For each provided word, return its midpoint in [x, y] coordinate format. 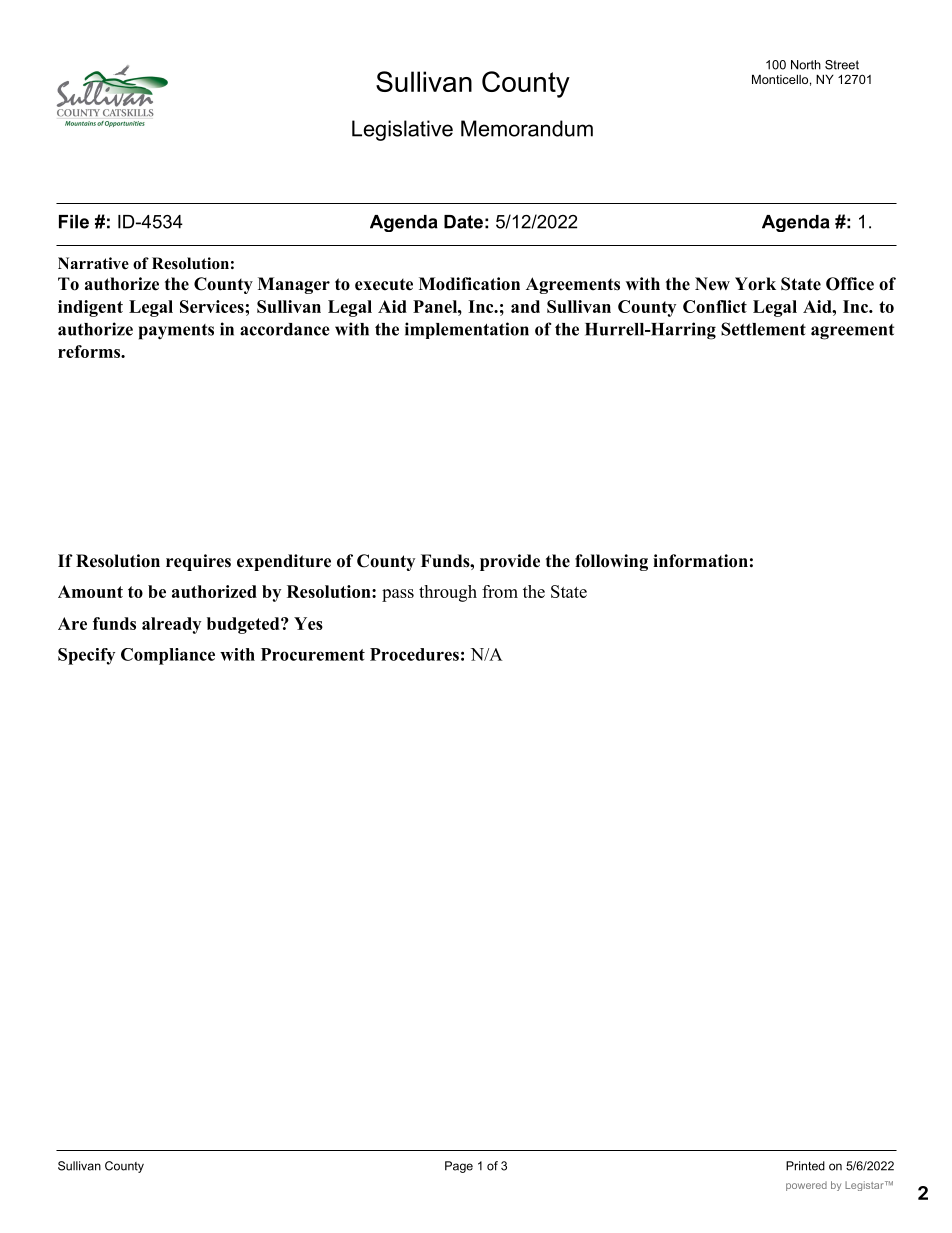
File [74, 222]
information [700, 561]
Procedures [414, 654]
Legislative [402, 130]
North [806, 65]
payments [176, 332]
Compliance [168, 656]
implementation [467, 330]
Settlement [763, 329]
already [171, 625]
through [448, 593]
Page [459, 1167]
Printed [805, 1166]
